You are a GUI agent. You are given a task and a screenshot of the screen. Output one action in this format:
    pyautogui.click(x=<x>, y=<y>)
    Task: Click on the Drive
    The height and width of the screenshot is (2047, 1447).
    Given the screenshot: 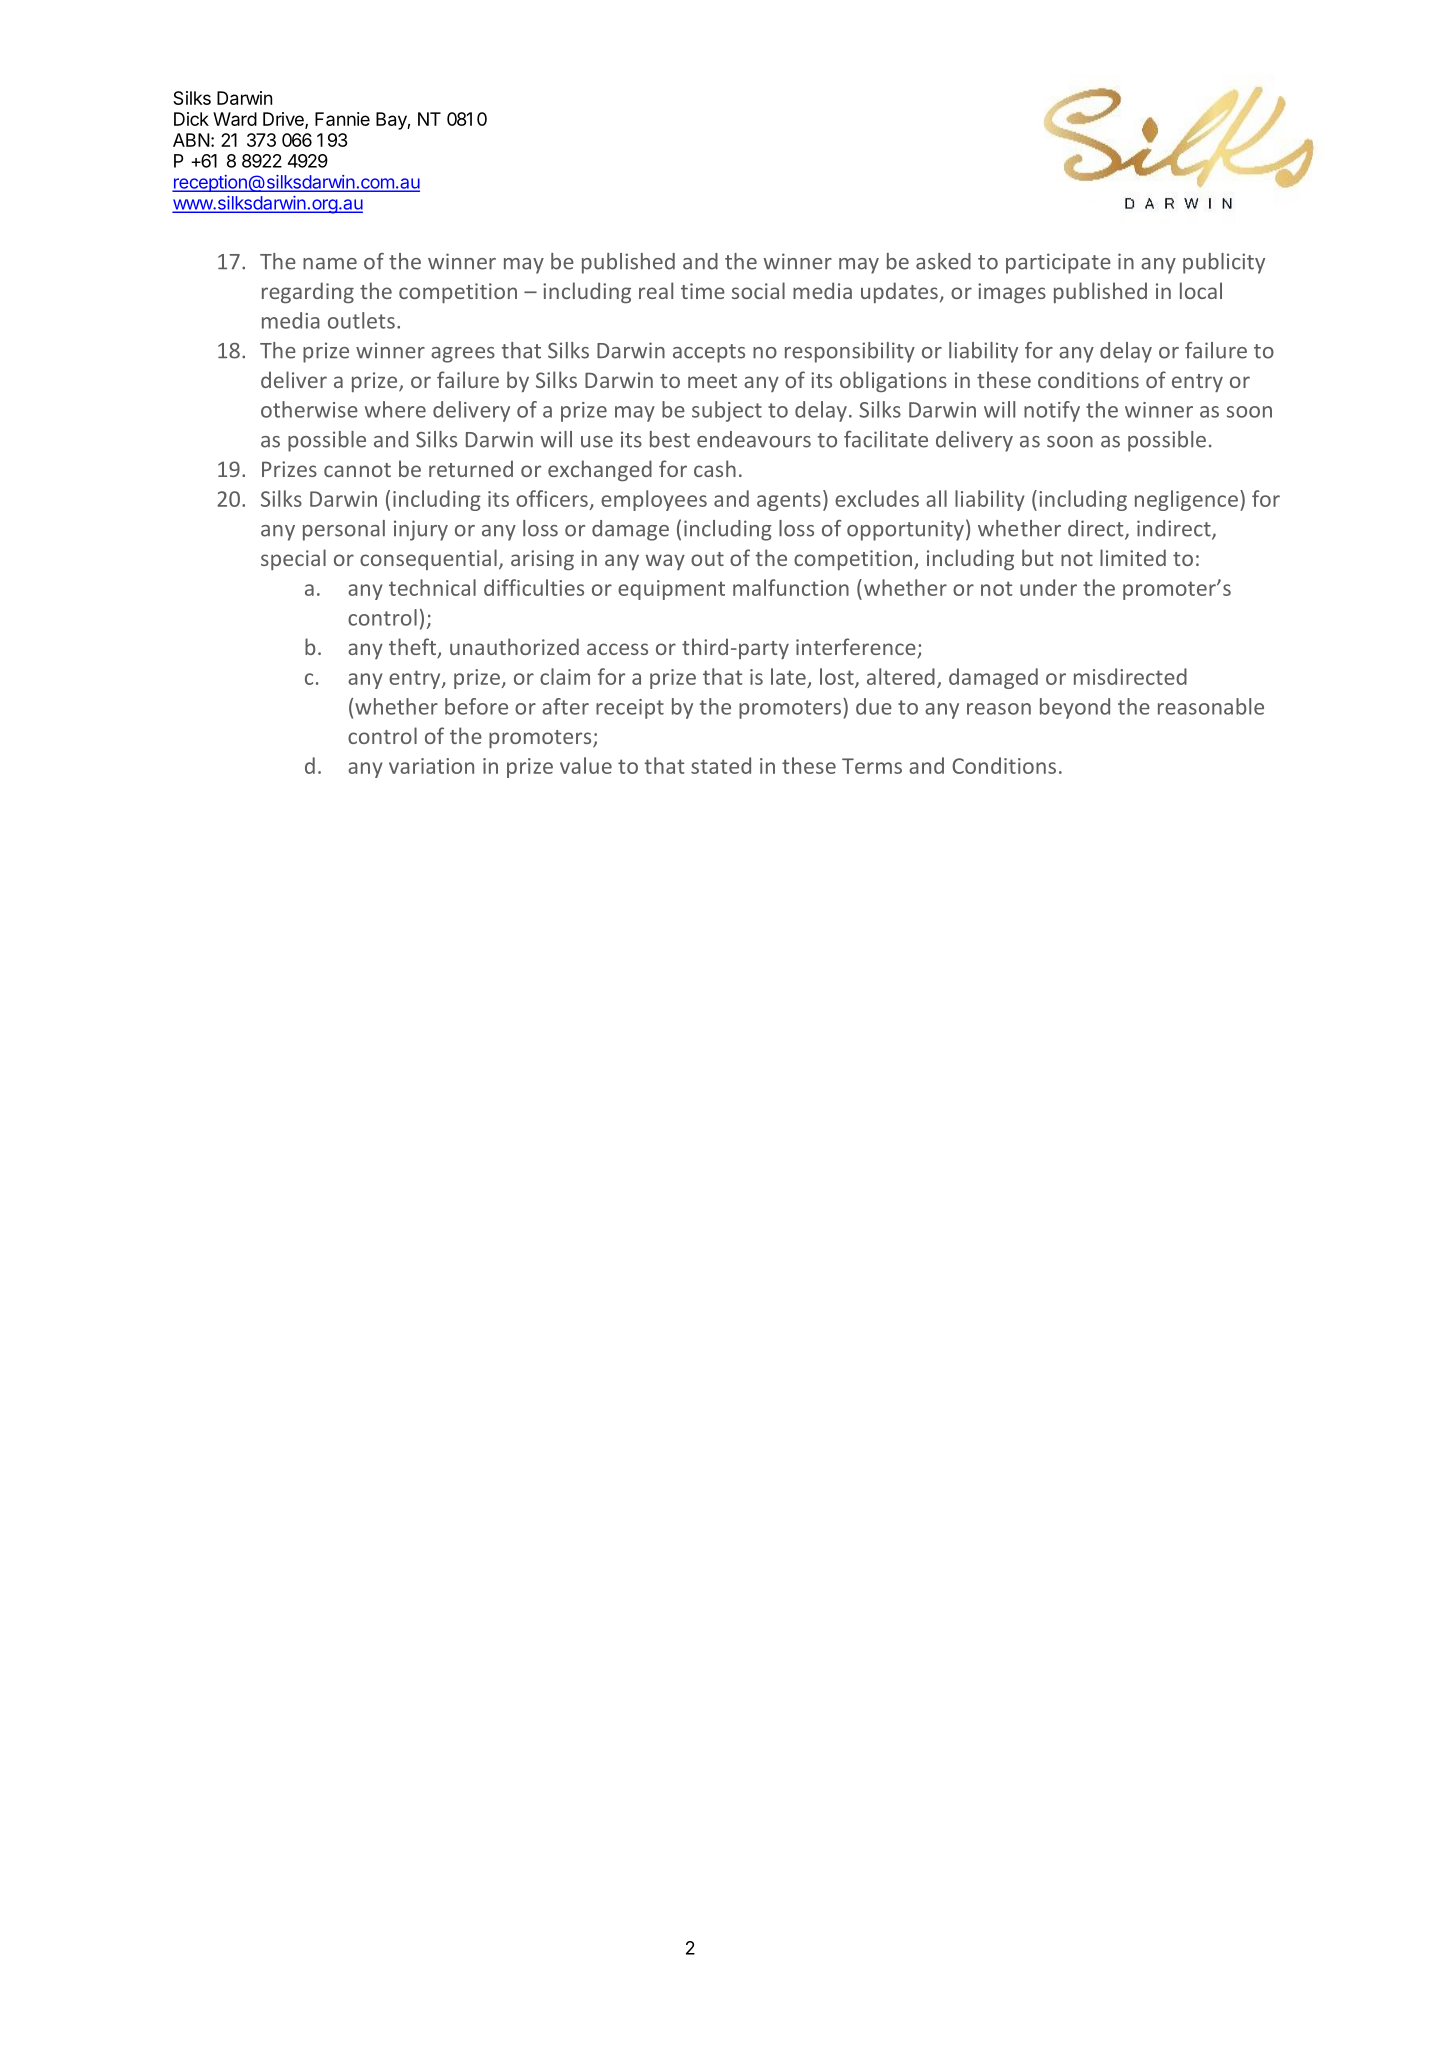 What is the action you would take?
    pyautogui.click(x=284, y=120)
